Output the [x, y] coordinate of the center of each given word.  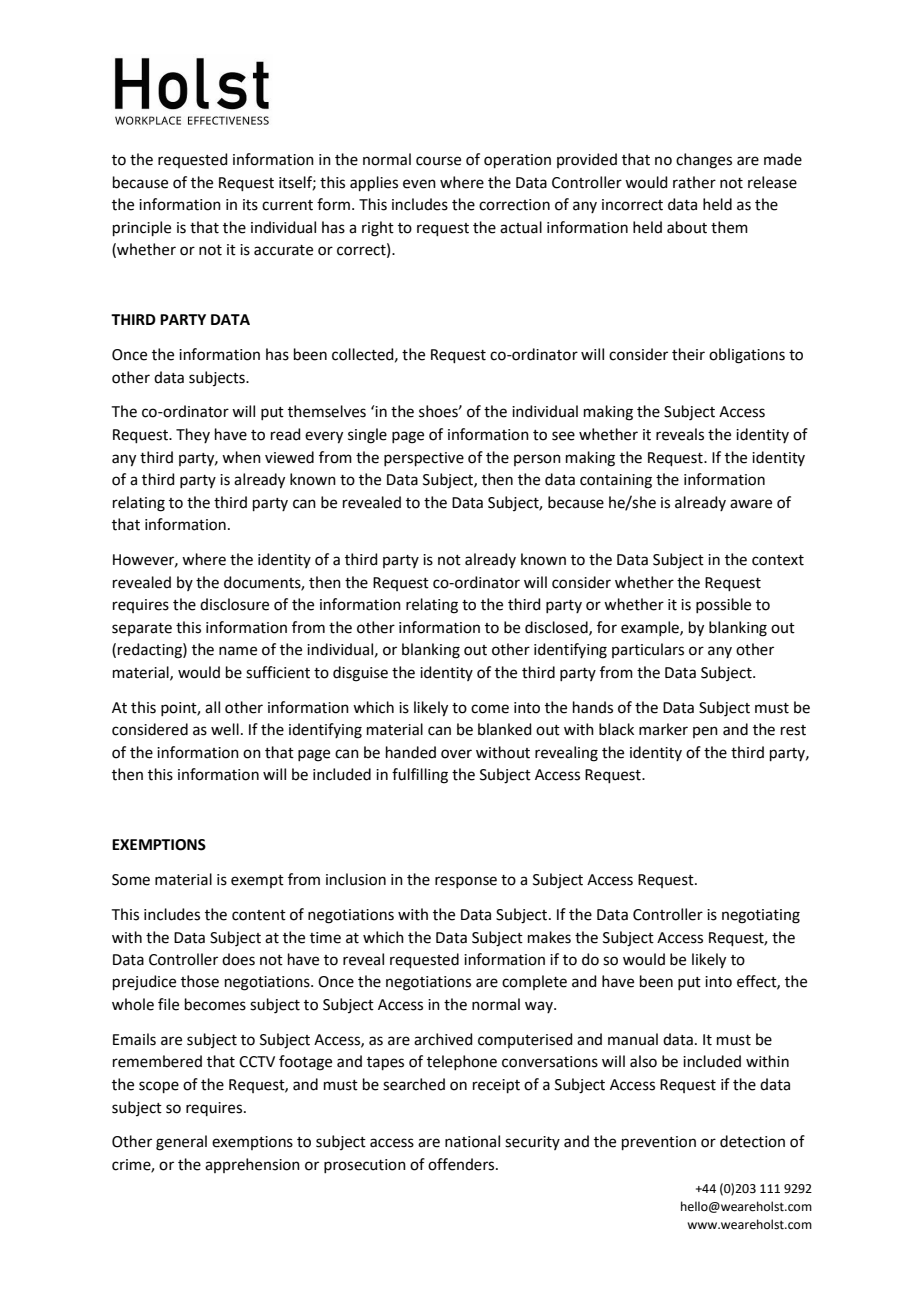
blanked [505, 729]
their [688, 354]
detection [752, 1141]
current [287, 205]
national [472, 1141]
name [238, 651]
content [259, 915]
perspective [424, 459]
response [466, 882]
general [181, 1143]
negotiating [761, 916]
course [438, 161]
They [193, 435]
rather [694, 182]
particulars [648, 650]
